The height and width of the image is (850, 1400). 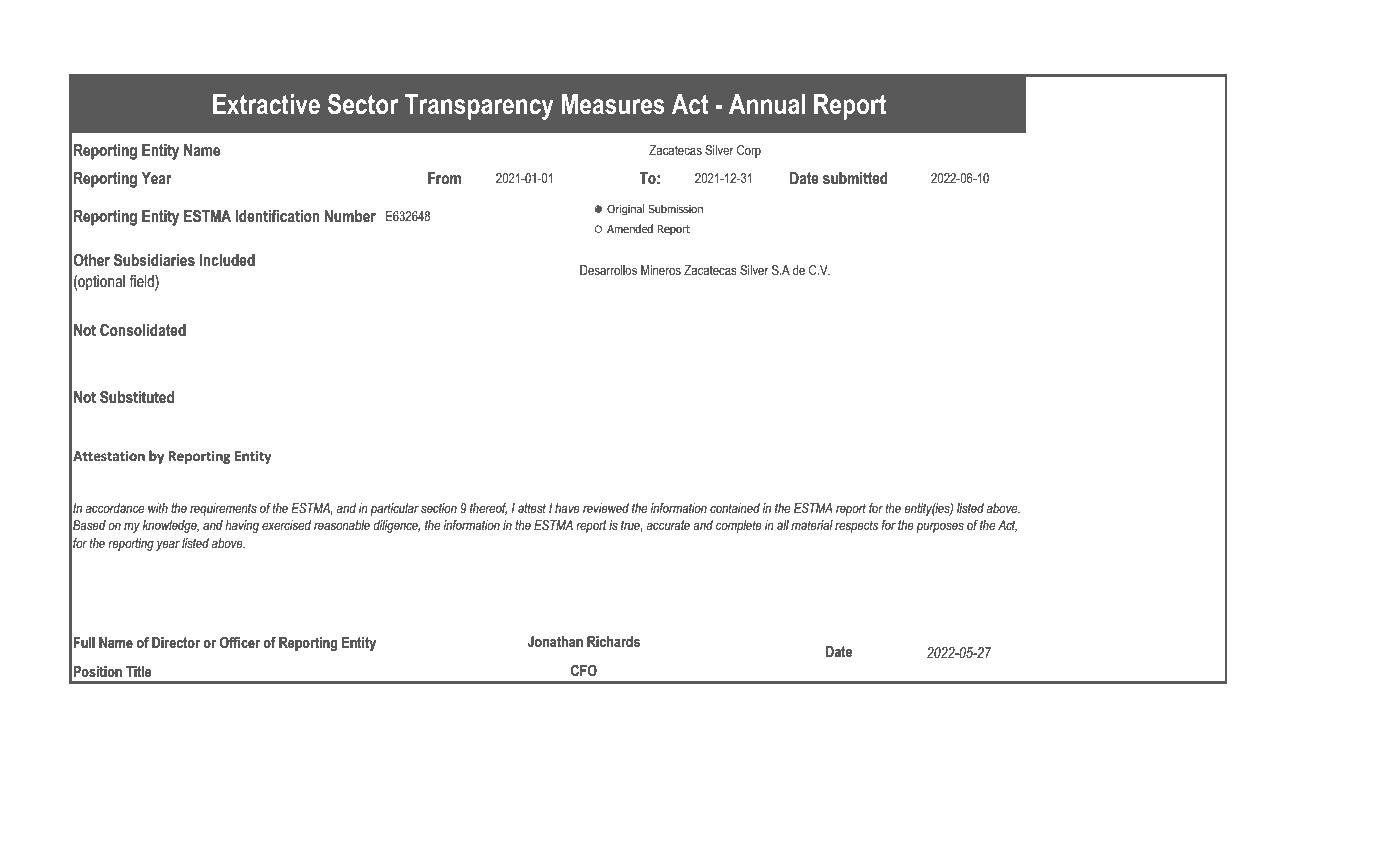 What do you see at coordinates (676, 208) in the image?
I see `Submission` at bounding box center [676, 208].
